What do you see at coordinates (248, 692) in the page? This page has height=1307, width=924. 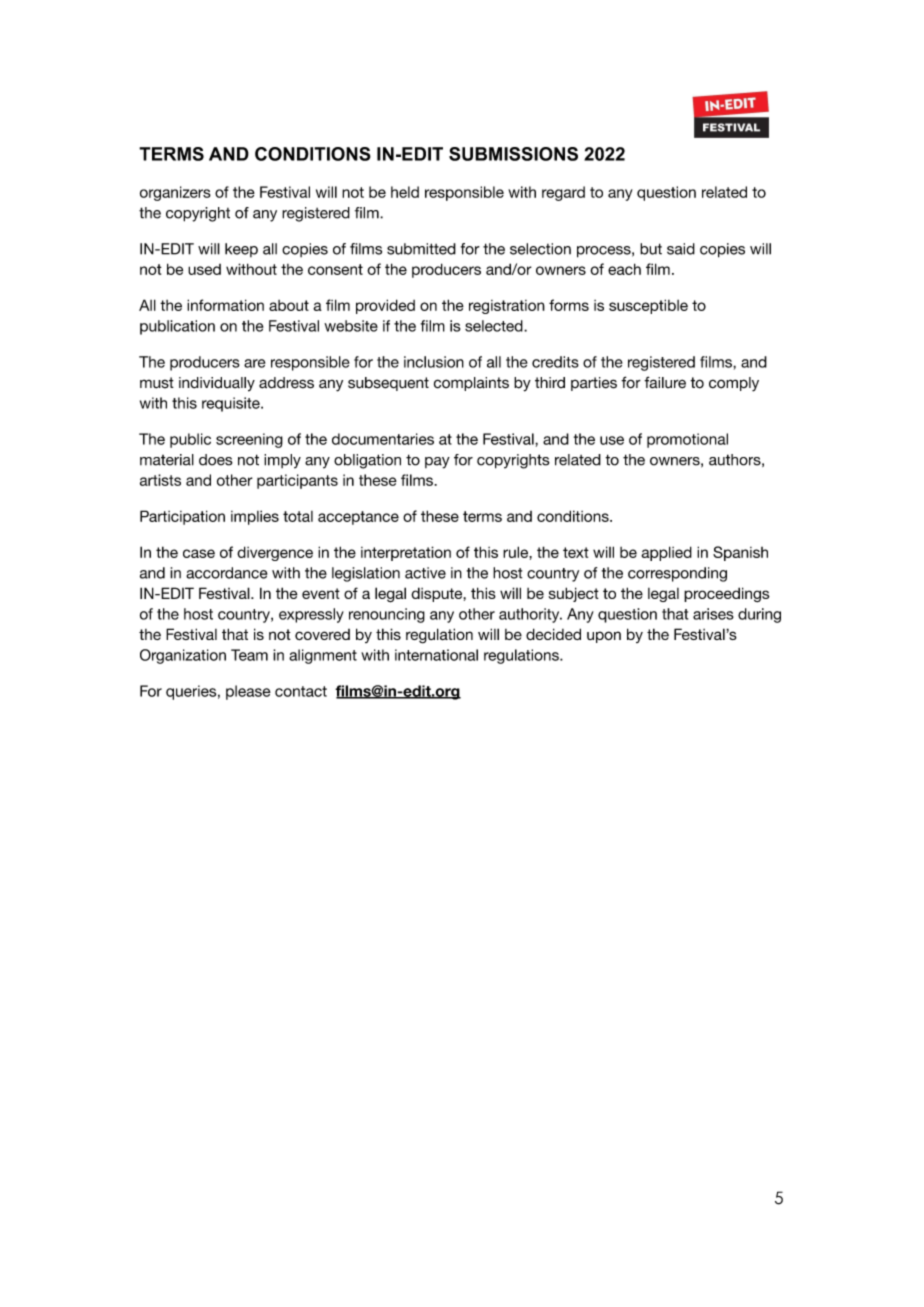 I see `please` at bounding box center [248, 692].
